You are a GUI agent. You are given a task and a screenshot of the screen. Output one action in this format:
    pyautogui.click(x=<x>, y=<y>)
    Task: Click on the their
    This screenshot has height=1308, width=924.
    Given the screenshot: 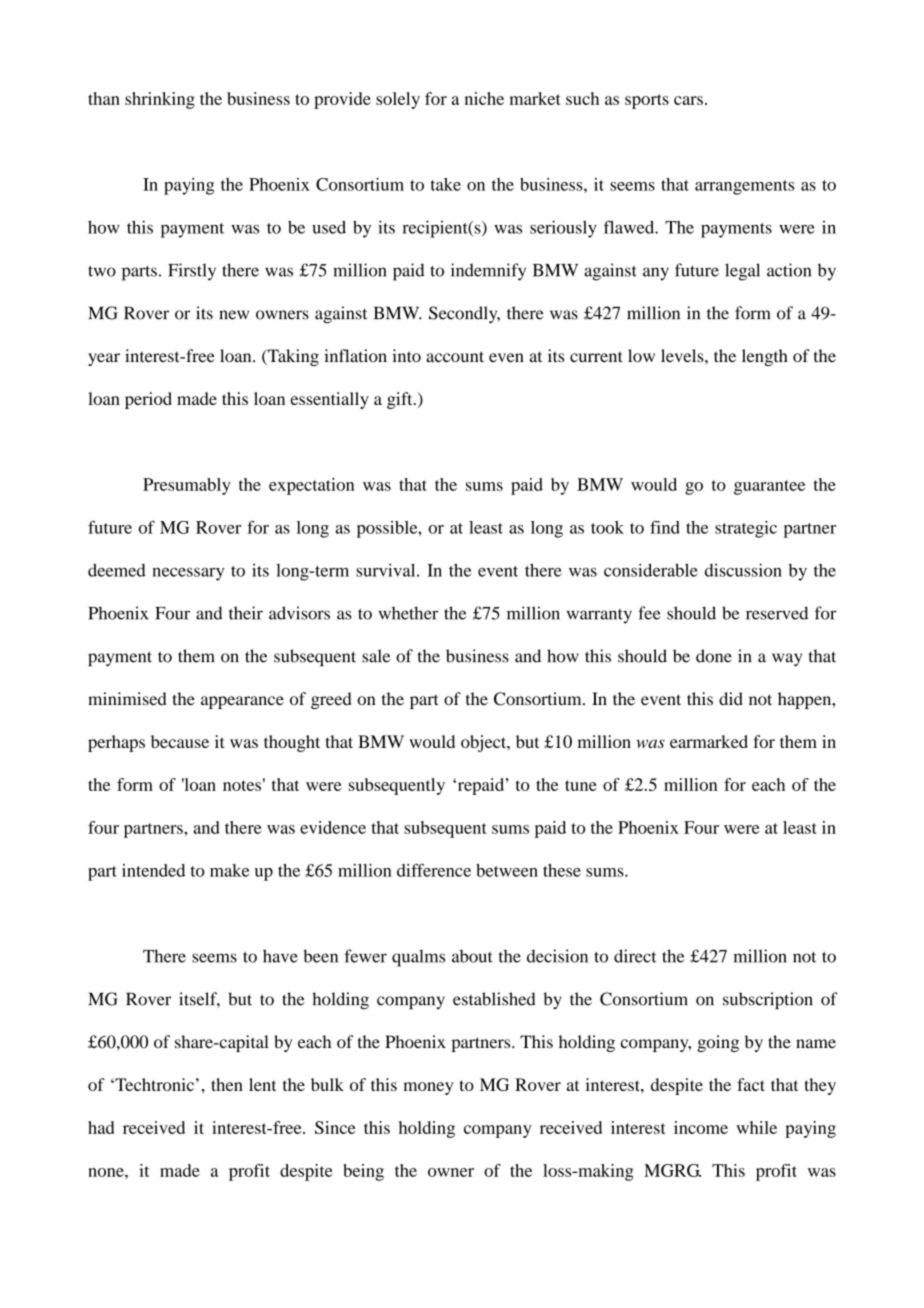 What is the action you would take?
    pyautogui.click(x=246, y=613)
